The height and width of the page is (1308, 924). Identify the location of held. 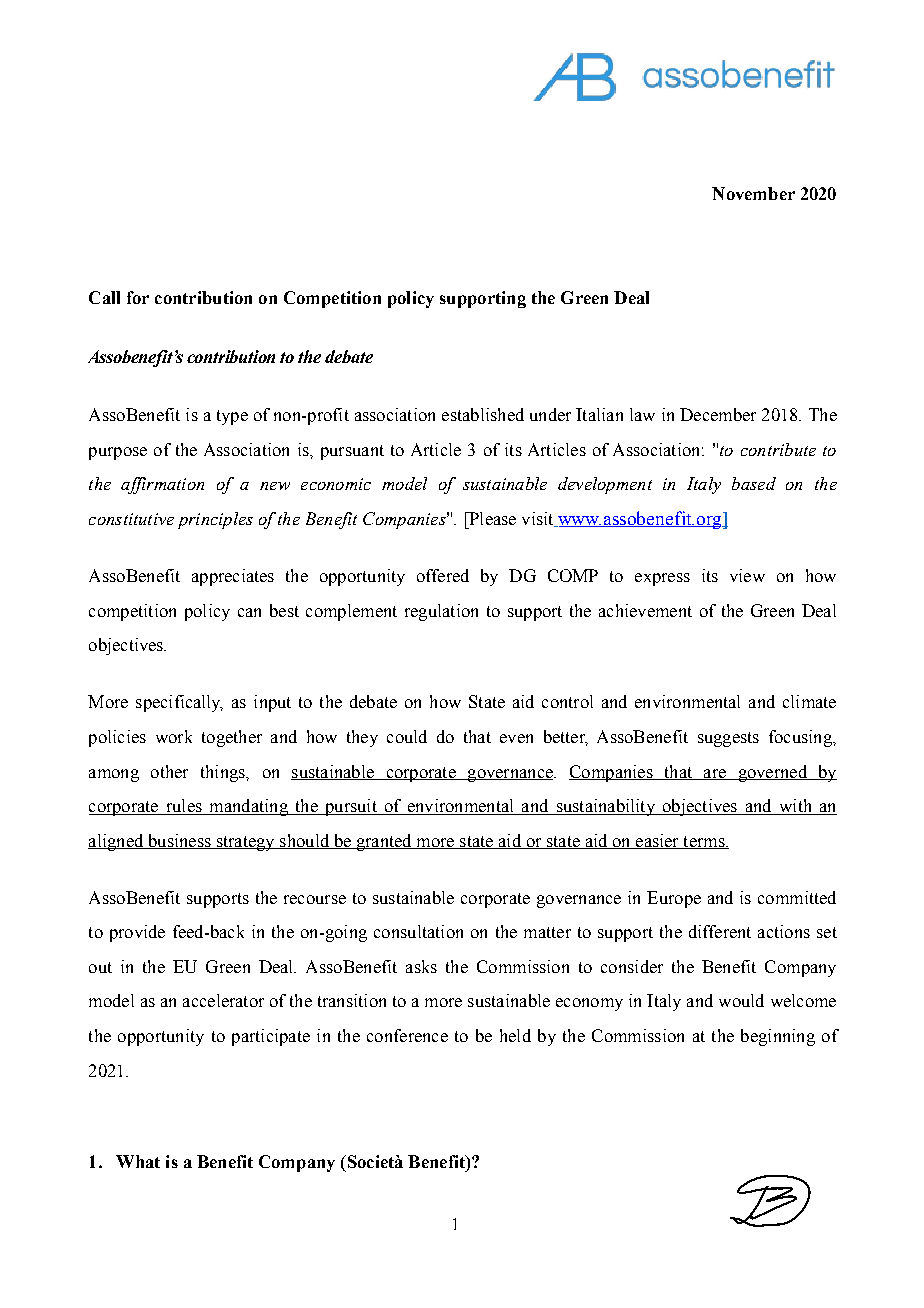
(515, 1035).
